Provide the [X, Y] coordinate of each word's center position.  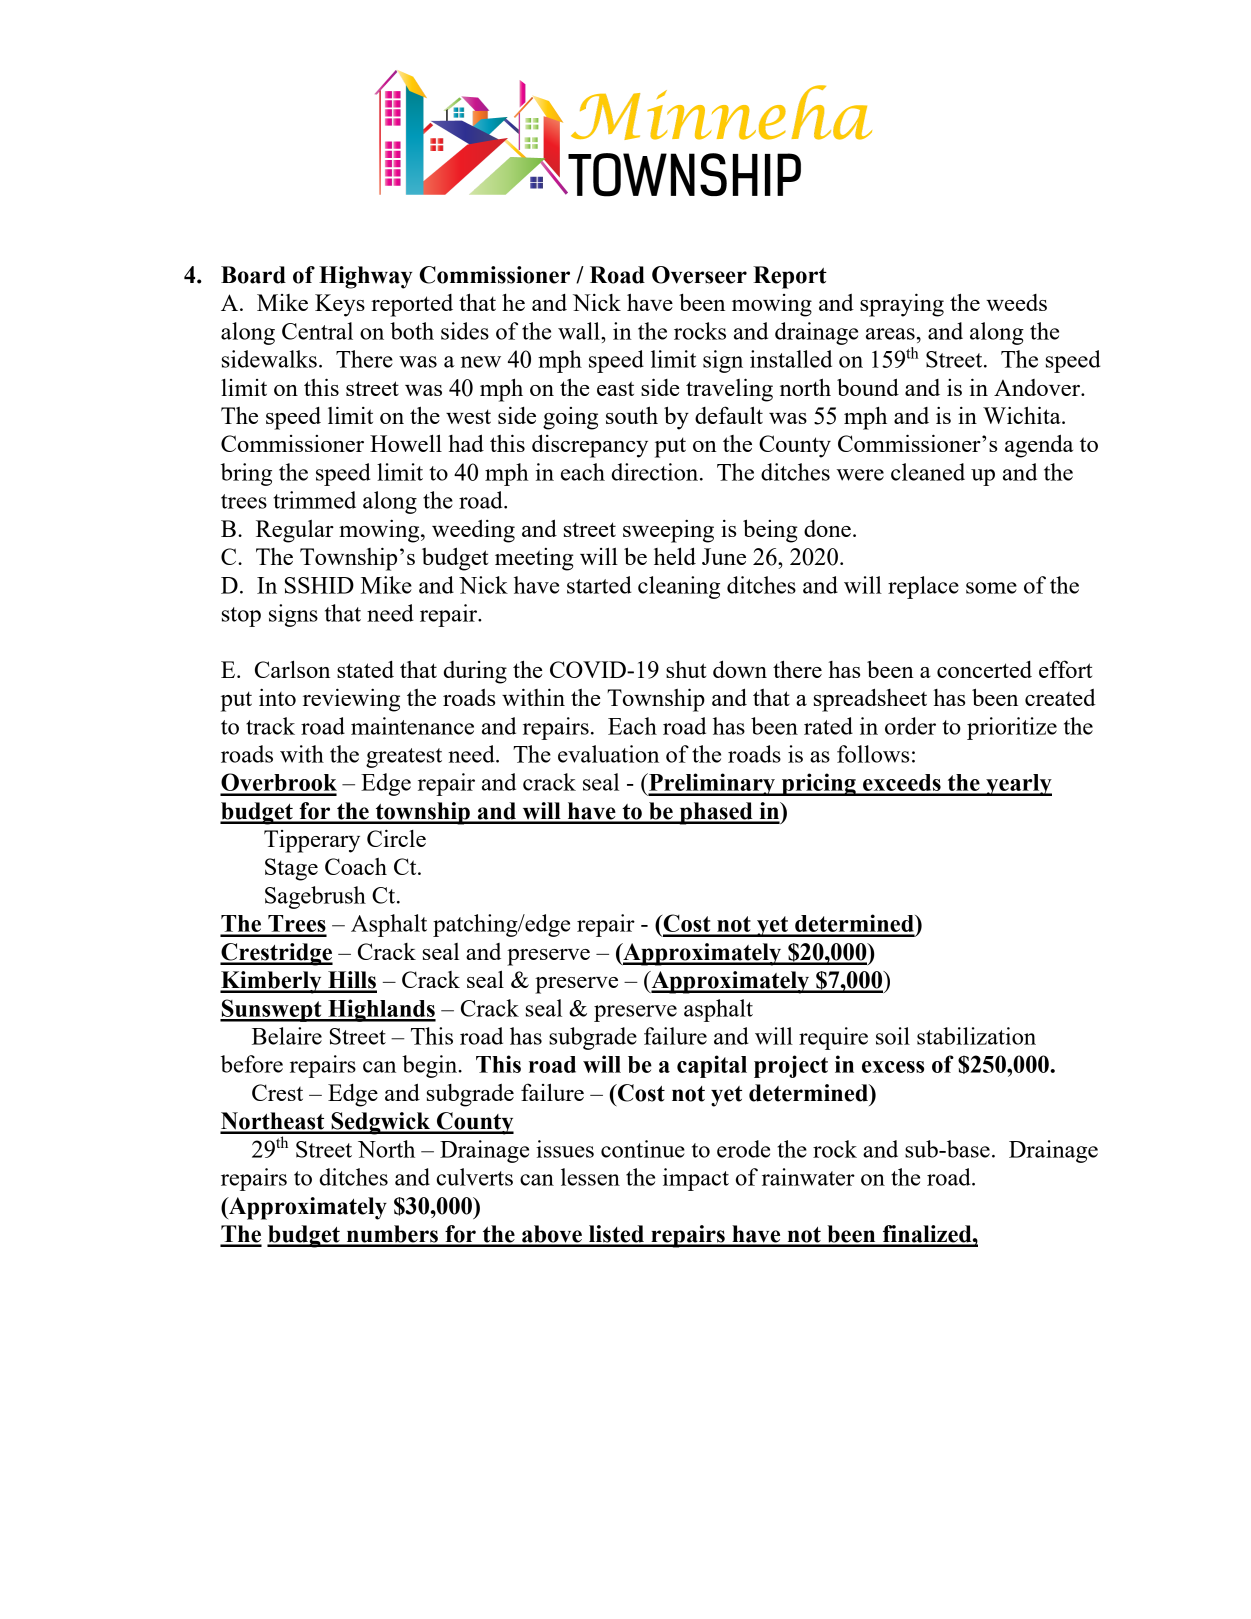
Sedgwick [381, 1123]
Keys [340, 305]
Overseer [699, 275]
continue [643, 1149]
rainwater [808, 1177]
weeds [1016, 302]
